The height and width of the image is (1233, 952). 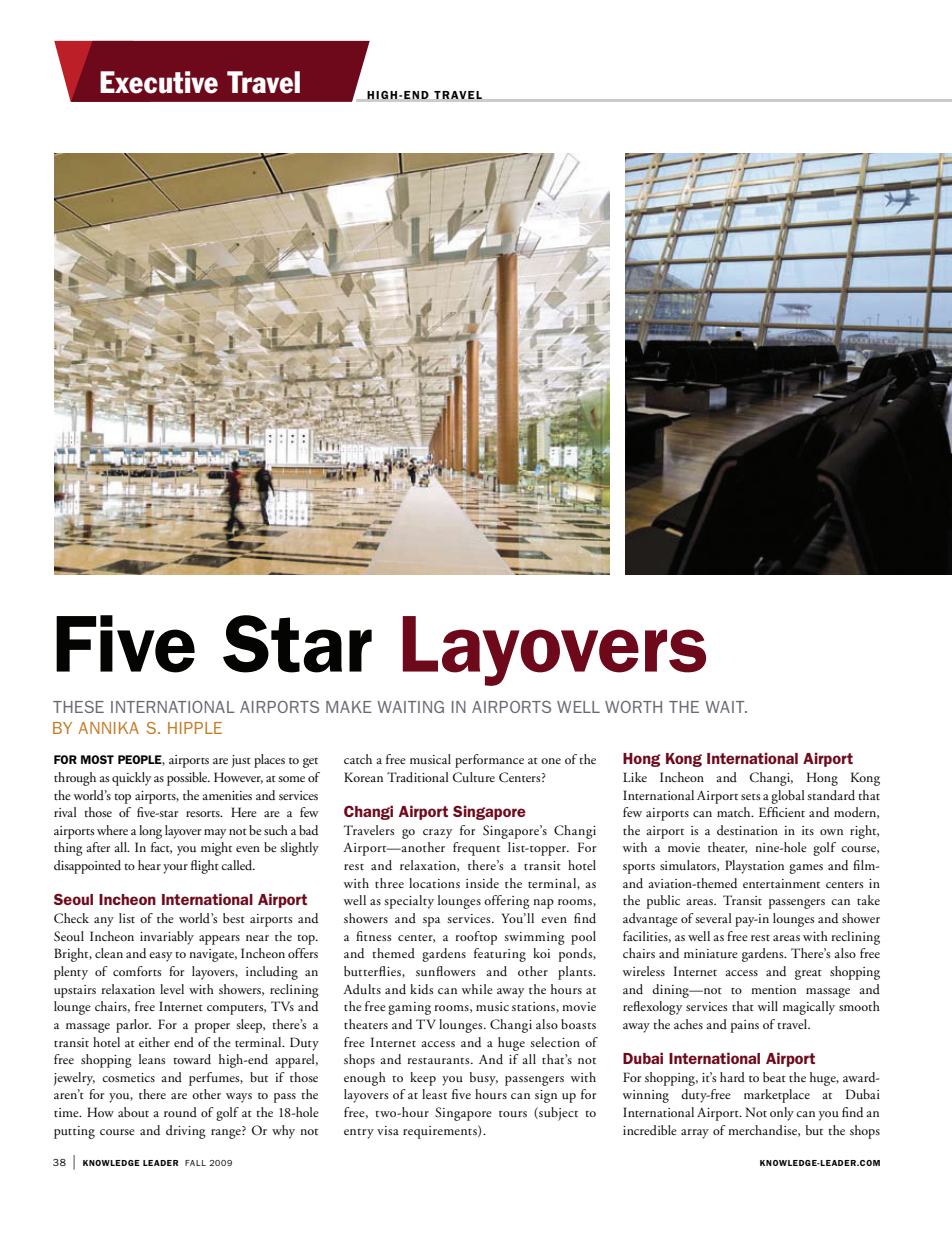 I want to click on WORTH, so click(x=633, y=707).
